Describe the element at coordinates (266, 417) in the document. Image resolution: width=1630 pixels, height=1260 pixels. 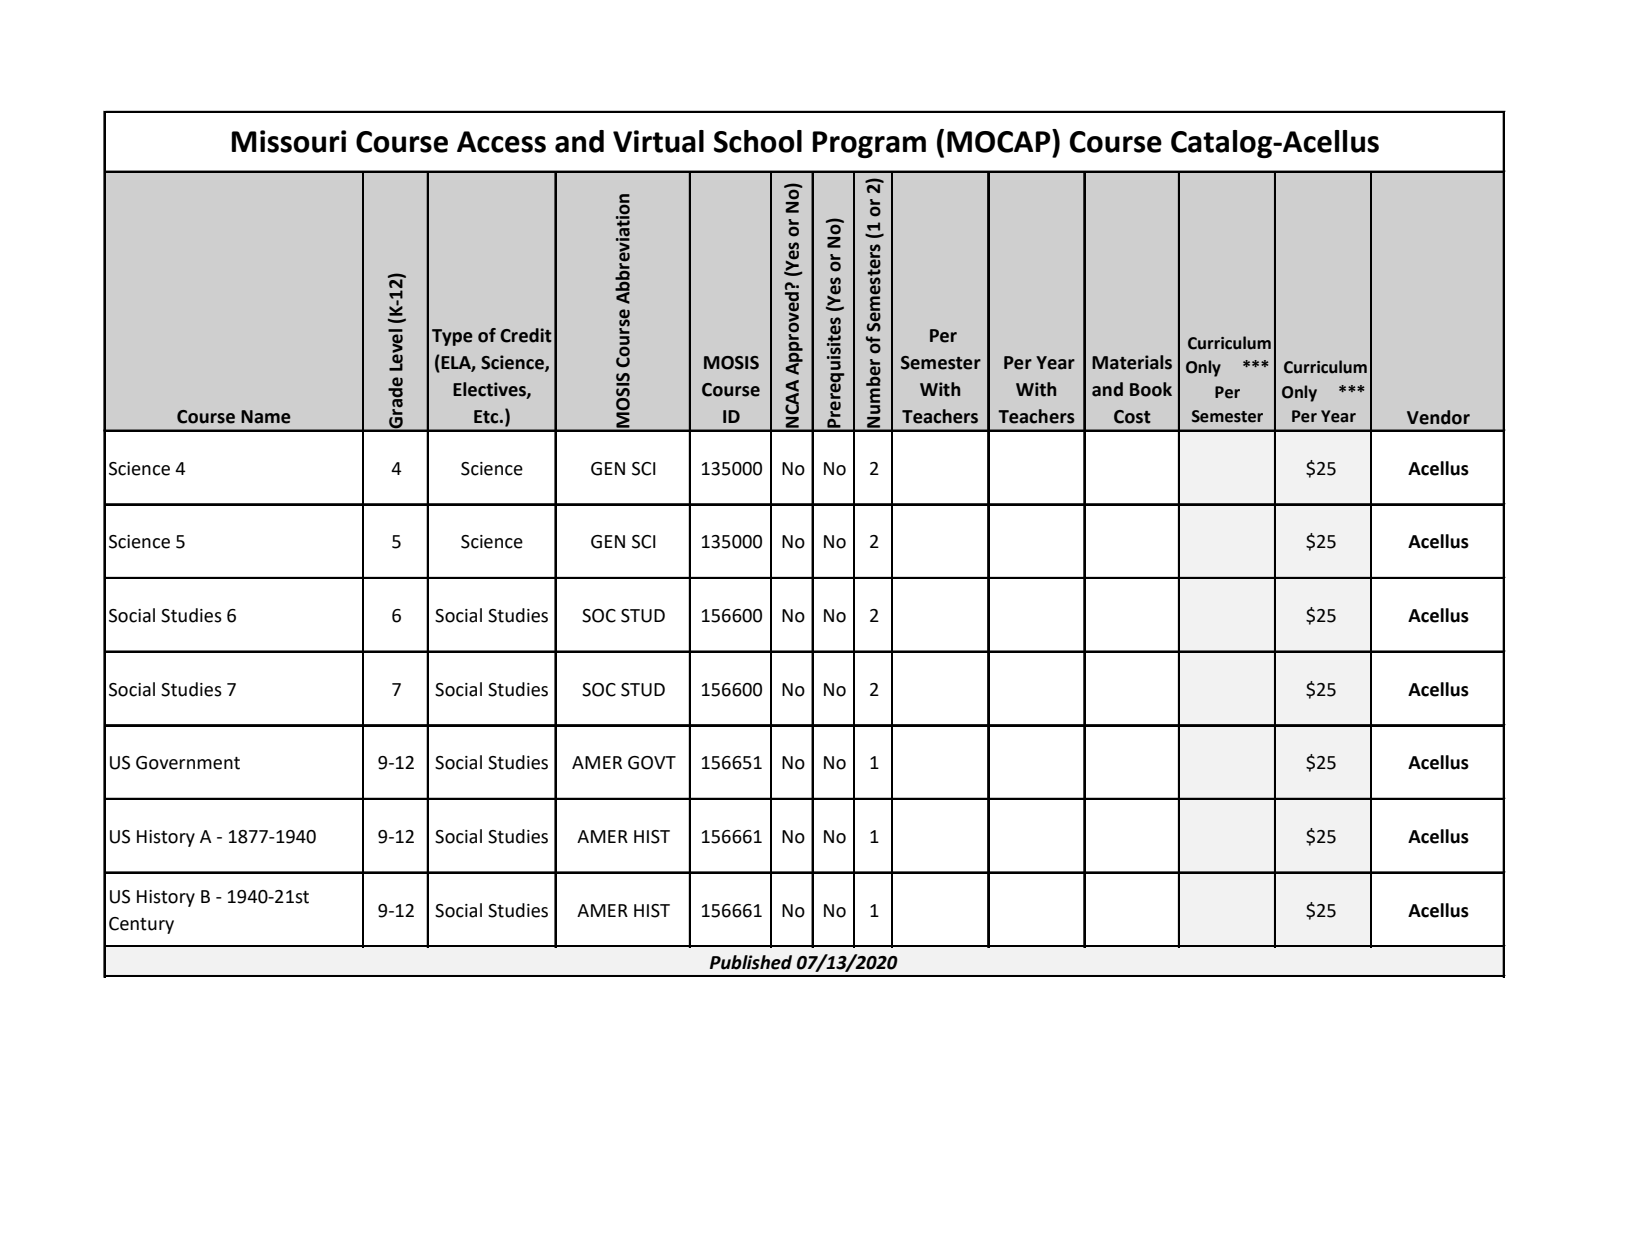
I see `Name` at that location.
